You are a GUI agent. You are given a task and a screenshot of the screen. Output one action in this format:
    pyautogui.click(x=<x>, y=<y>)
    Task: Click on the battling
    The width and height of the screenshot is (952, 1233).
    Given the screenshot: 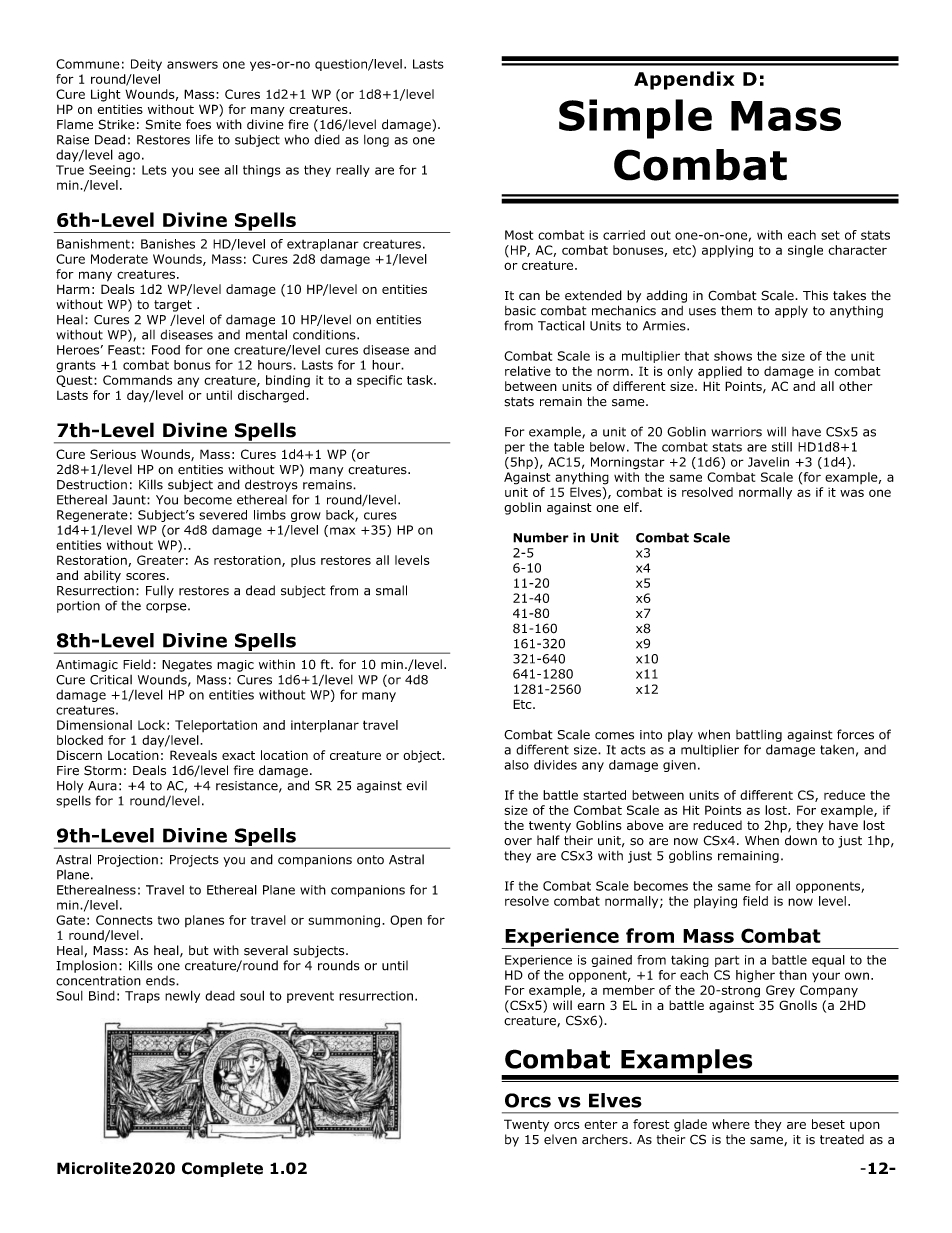 What is the action you would take?
    pyautogui.click(x=759, y=736)
